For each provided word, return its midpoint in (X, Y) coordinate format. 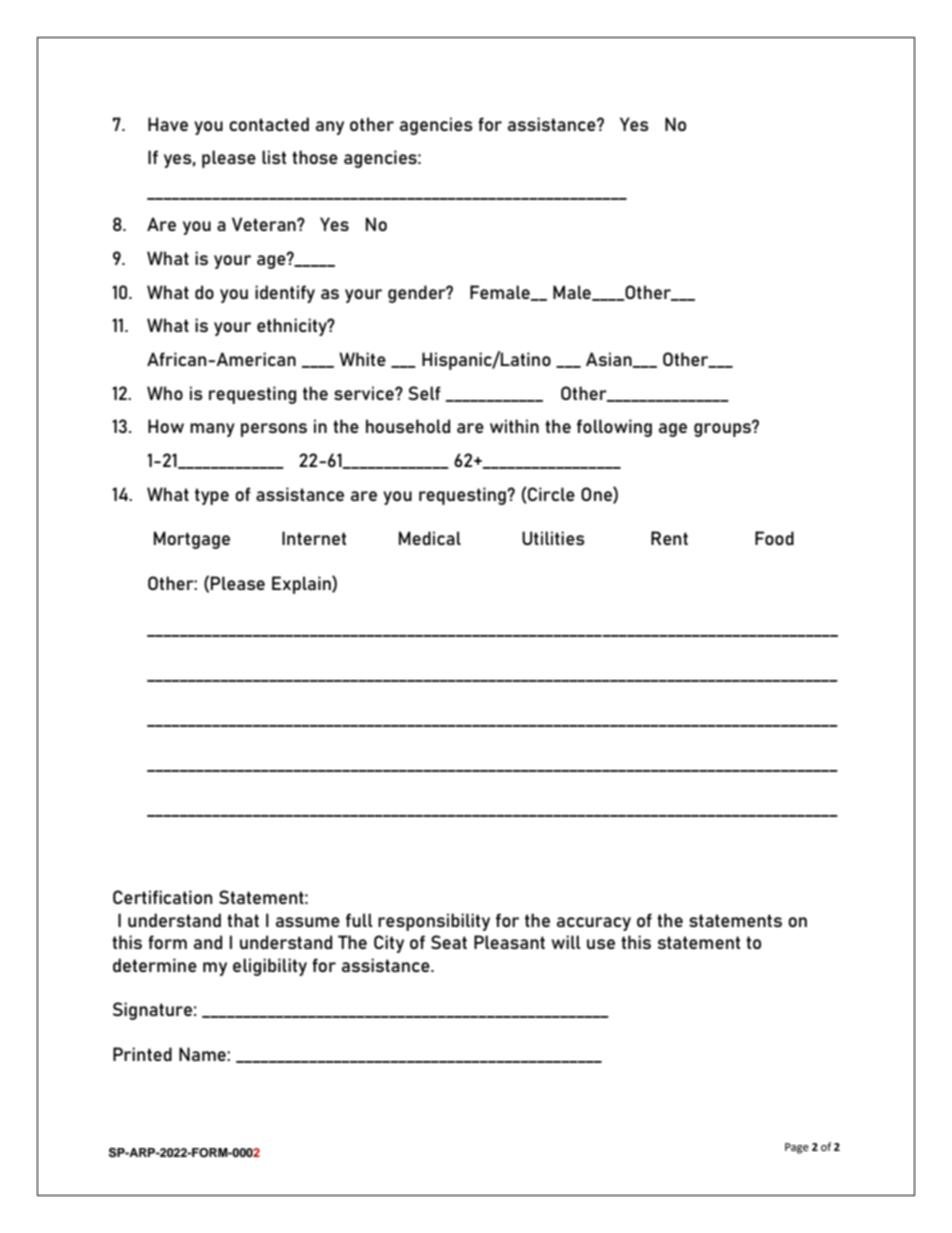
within (514, 426)
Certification (162, 897)
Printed (142, 1054)
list (274, 157)
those (315, 157)
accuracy (594, 924)
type (212, 496)
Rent (669, 538)
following (614, 428)
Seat (449, 942)
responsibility (434, 922)
